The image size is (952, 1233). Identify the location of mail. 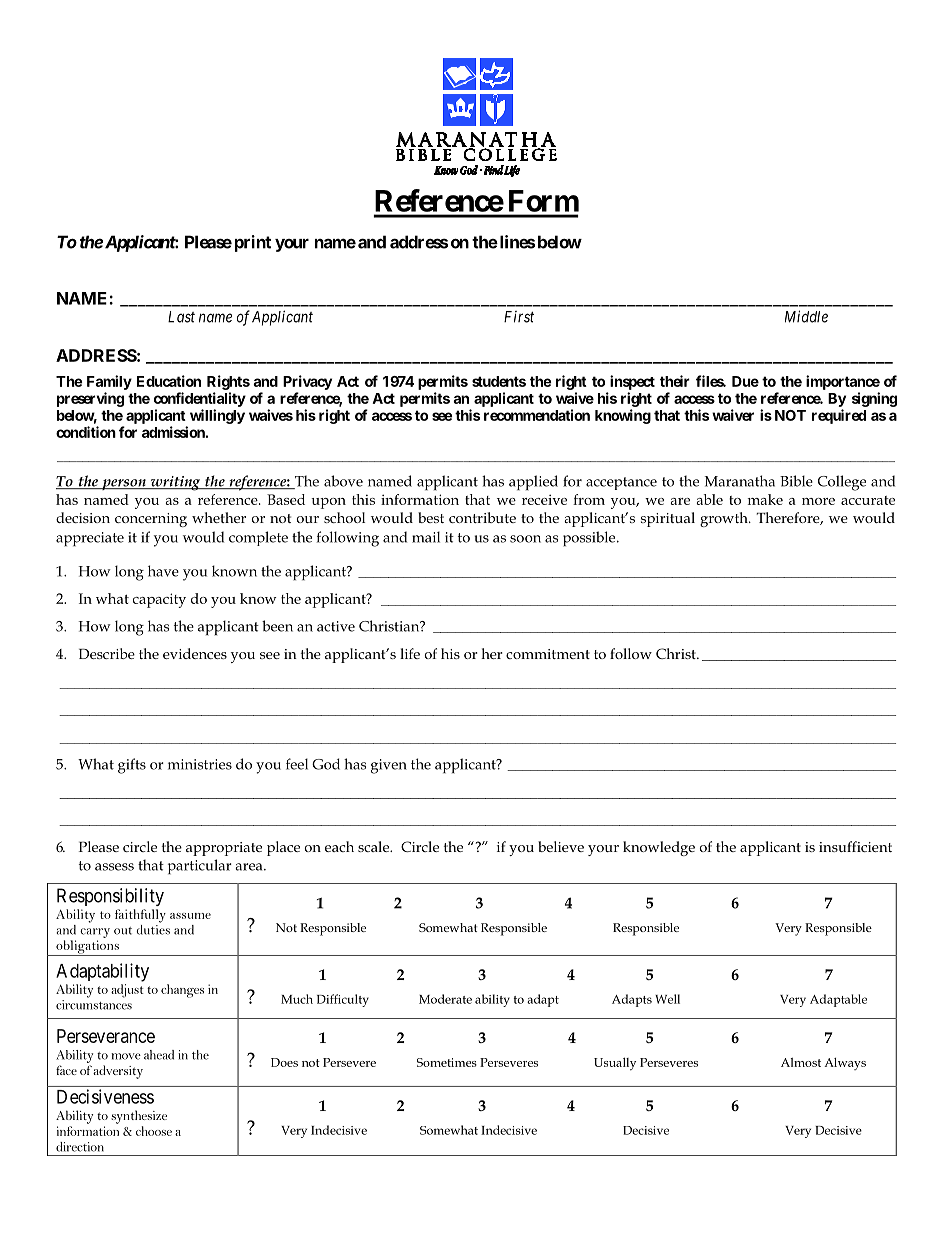
(426, 537).
